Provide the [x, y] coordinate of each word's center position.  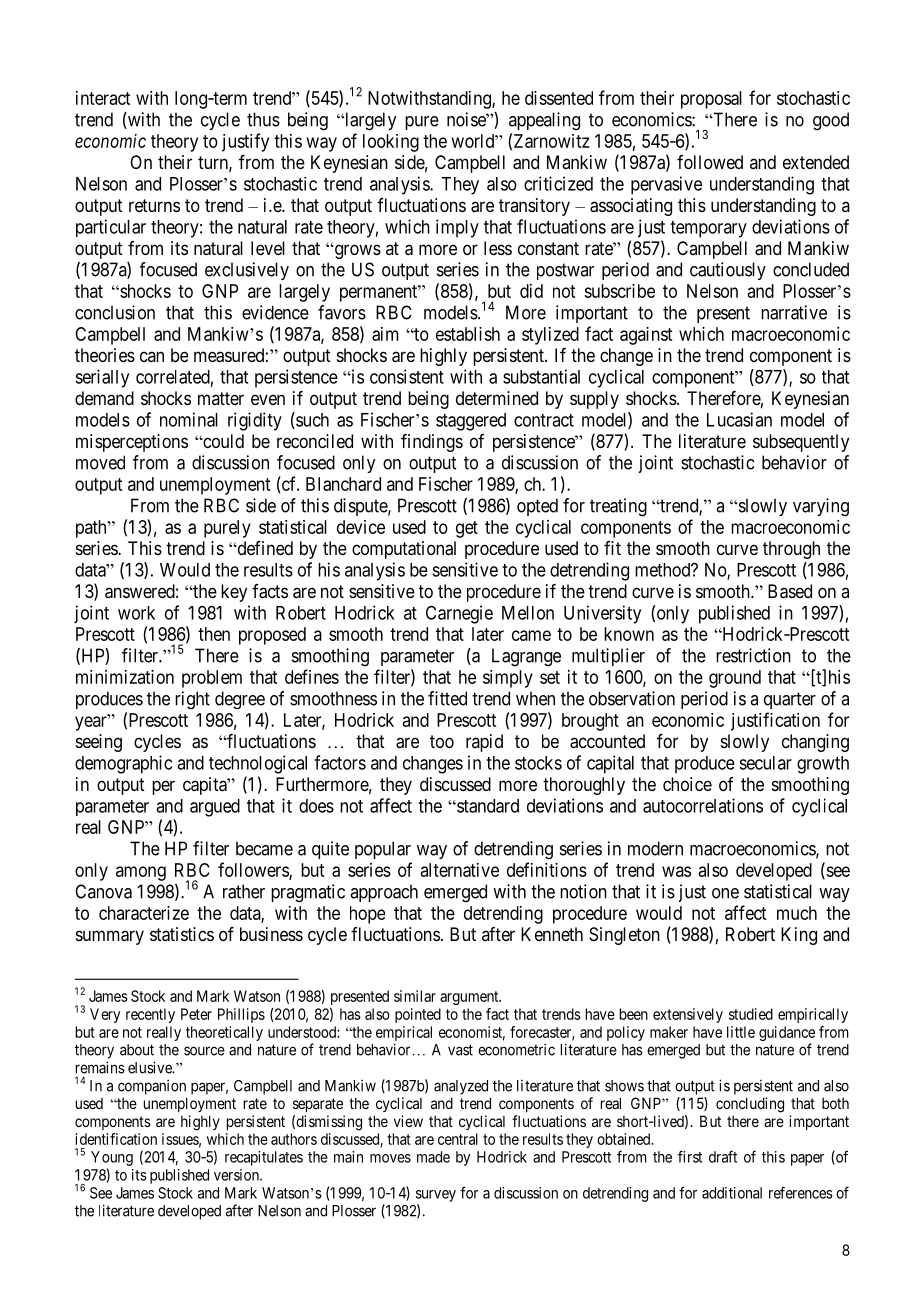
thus [263, 119]
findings [432, 443]
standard [487, 806]
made [433, 1157]
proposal [711, 100]
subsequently [801, 443]
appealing [544, 121]
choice [687, 784]
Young [112, 1158]
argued [215, 808]
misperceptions [132, 443]
